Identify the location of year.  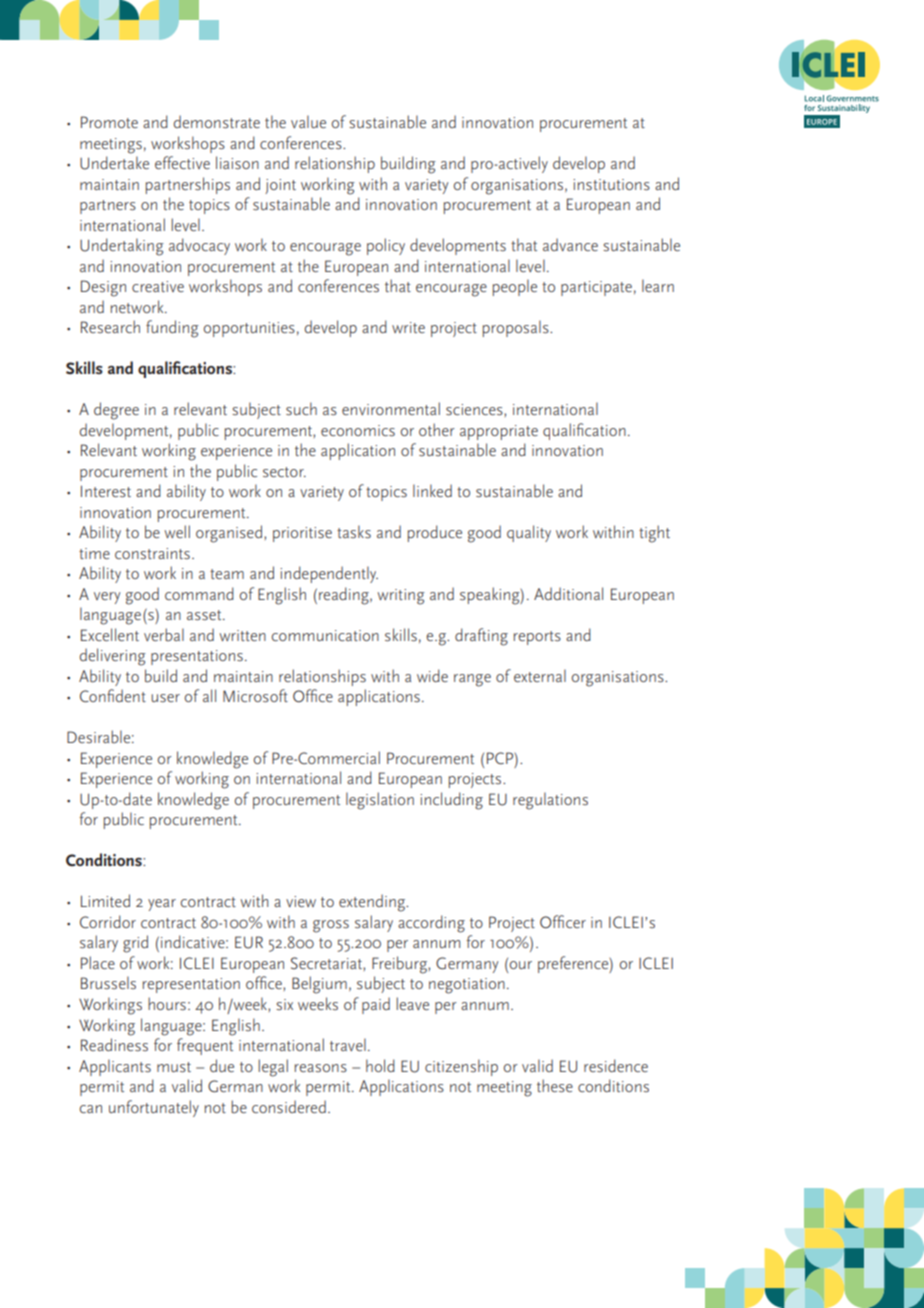
(162, 905).
